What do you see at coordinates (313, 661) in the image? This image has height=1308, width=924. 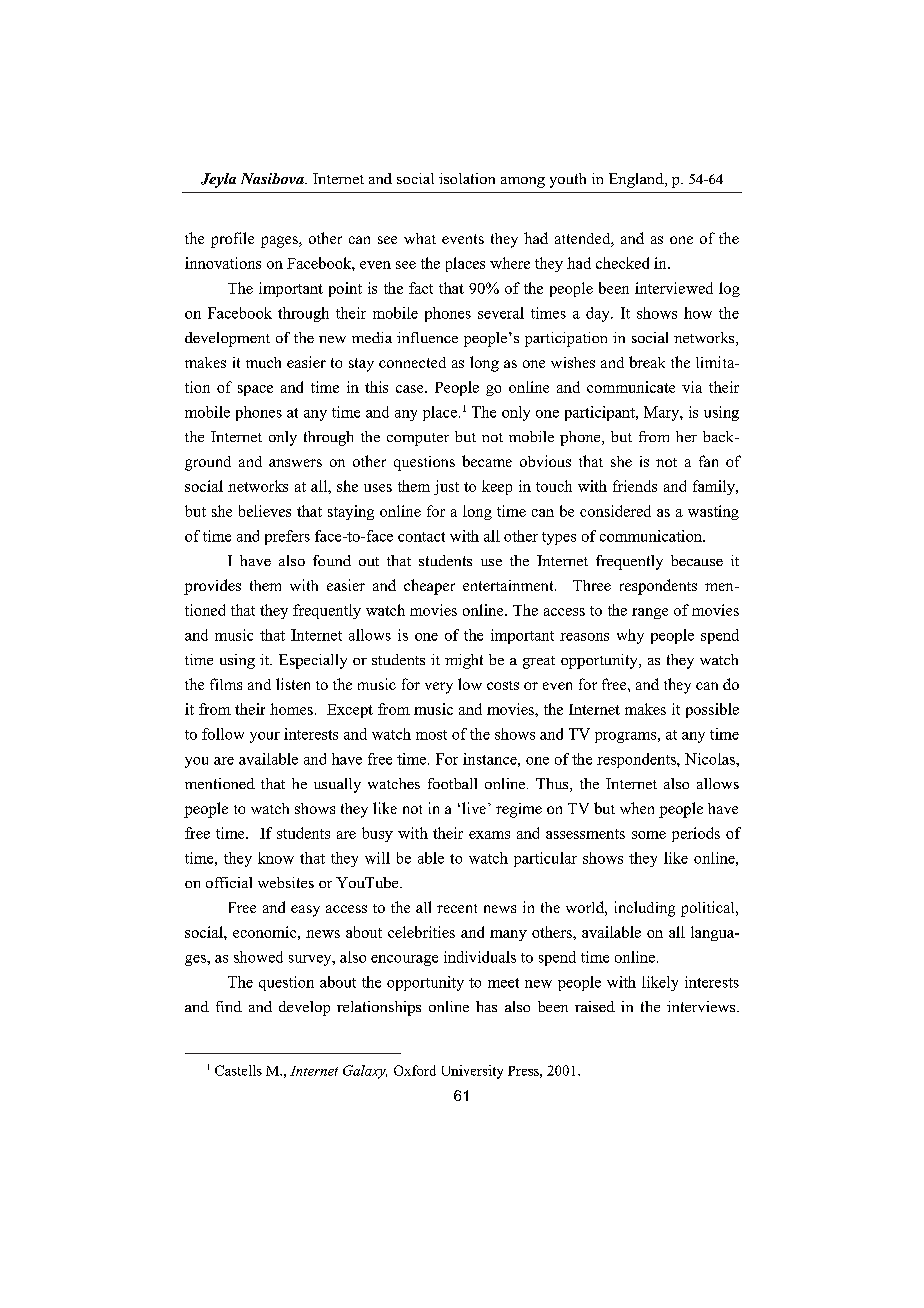 I see `Especially` at bounding box center [313, 661].
